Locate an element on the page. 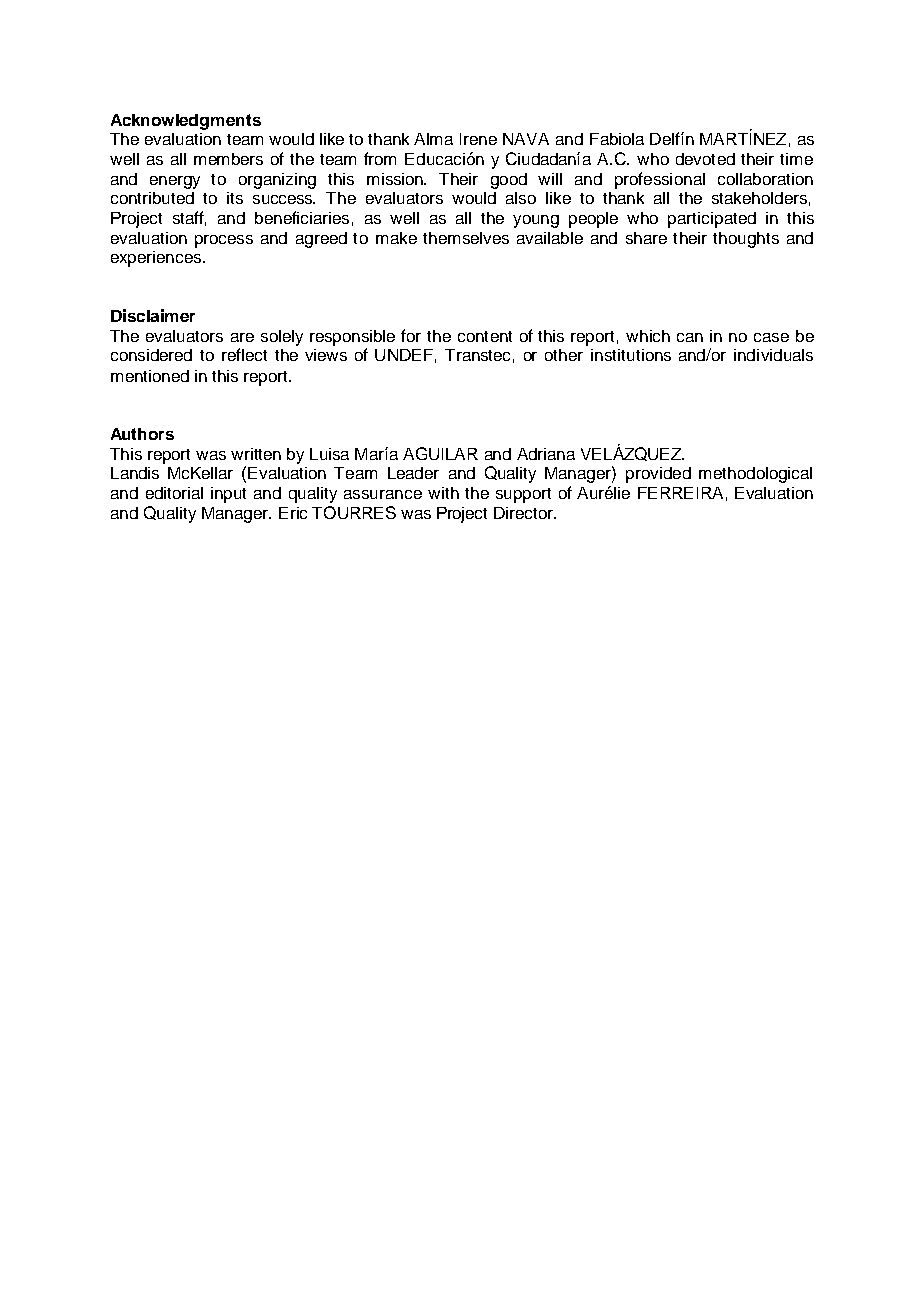 The image size is (924, 1308). Acknowledgments is located at coordinates (186, 122).
